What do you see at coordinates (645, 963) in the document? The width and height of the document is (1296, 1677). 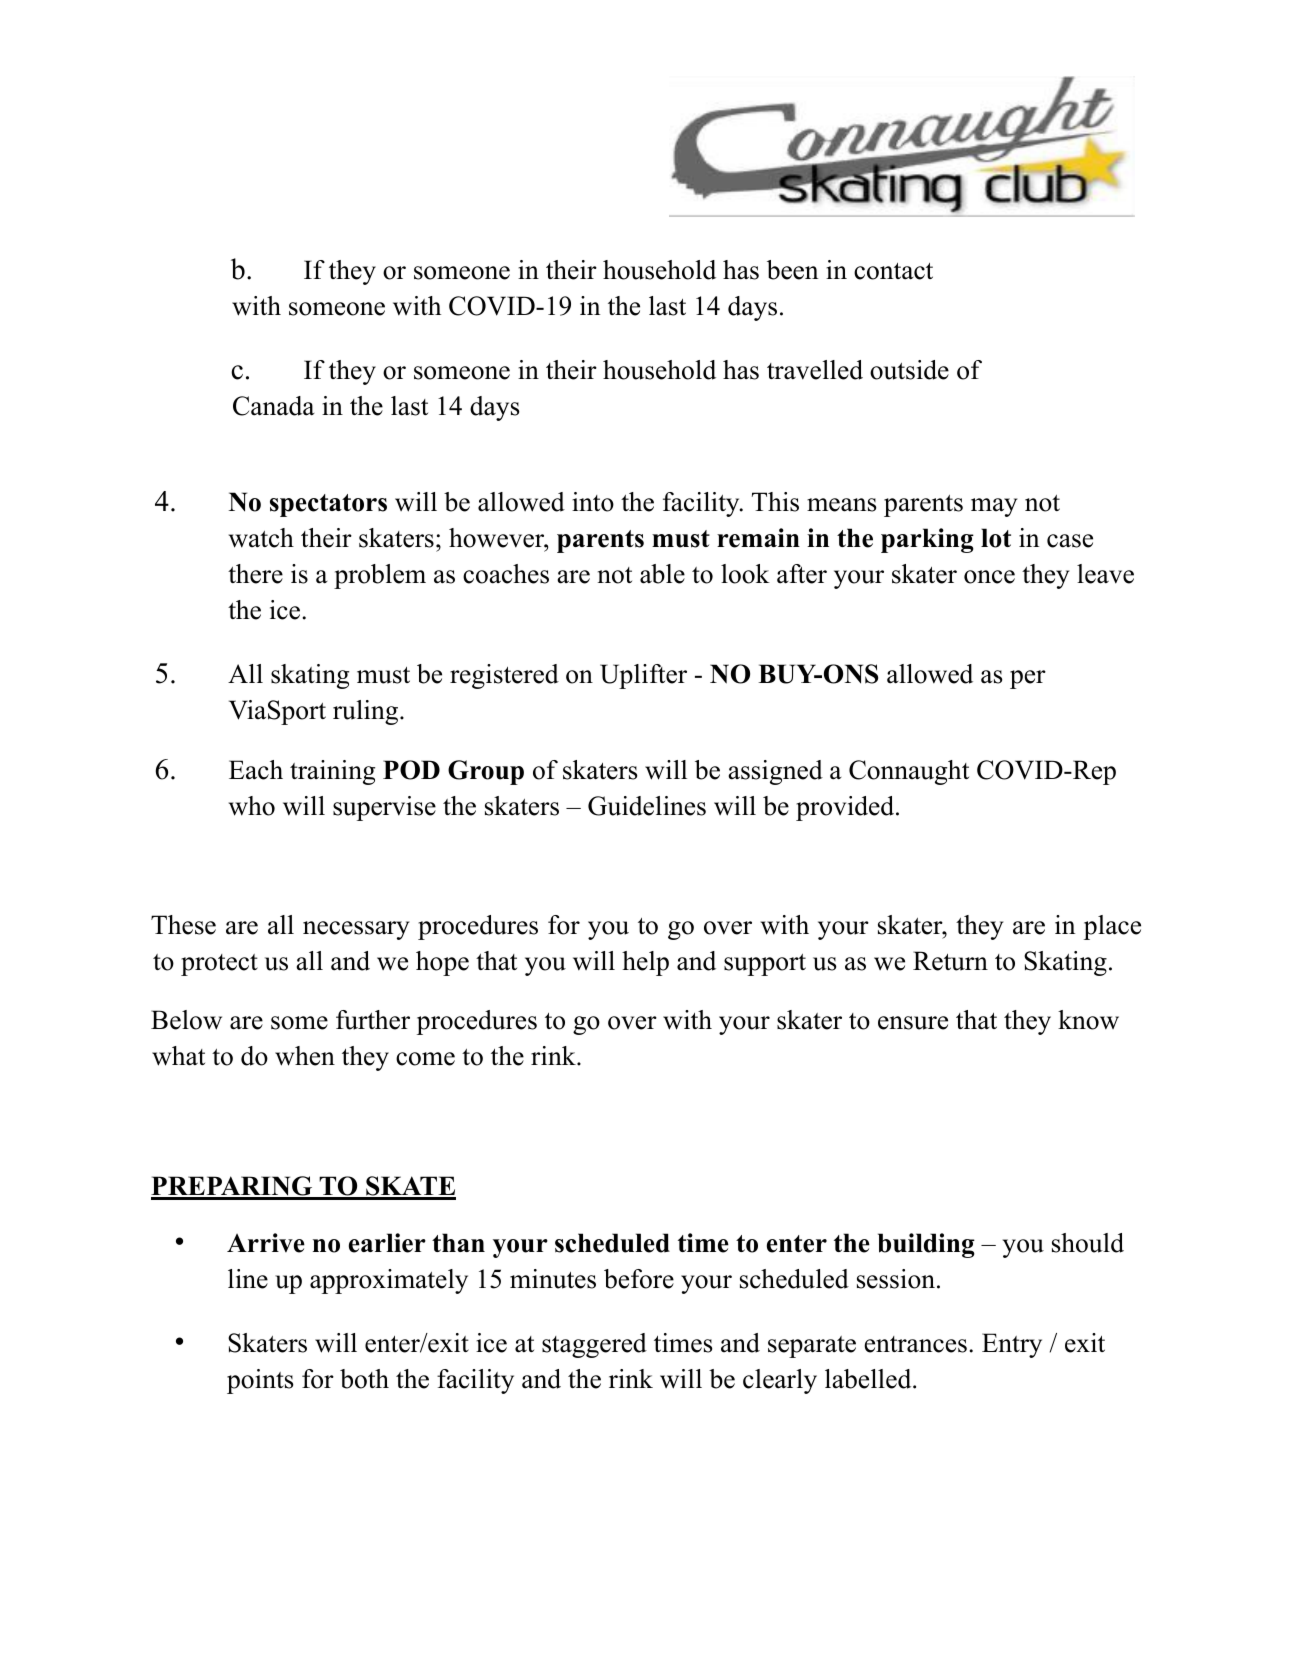 I see `help` at bounding box center [645, 963].
